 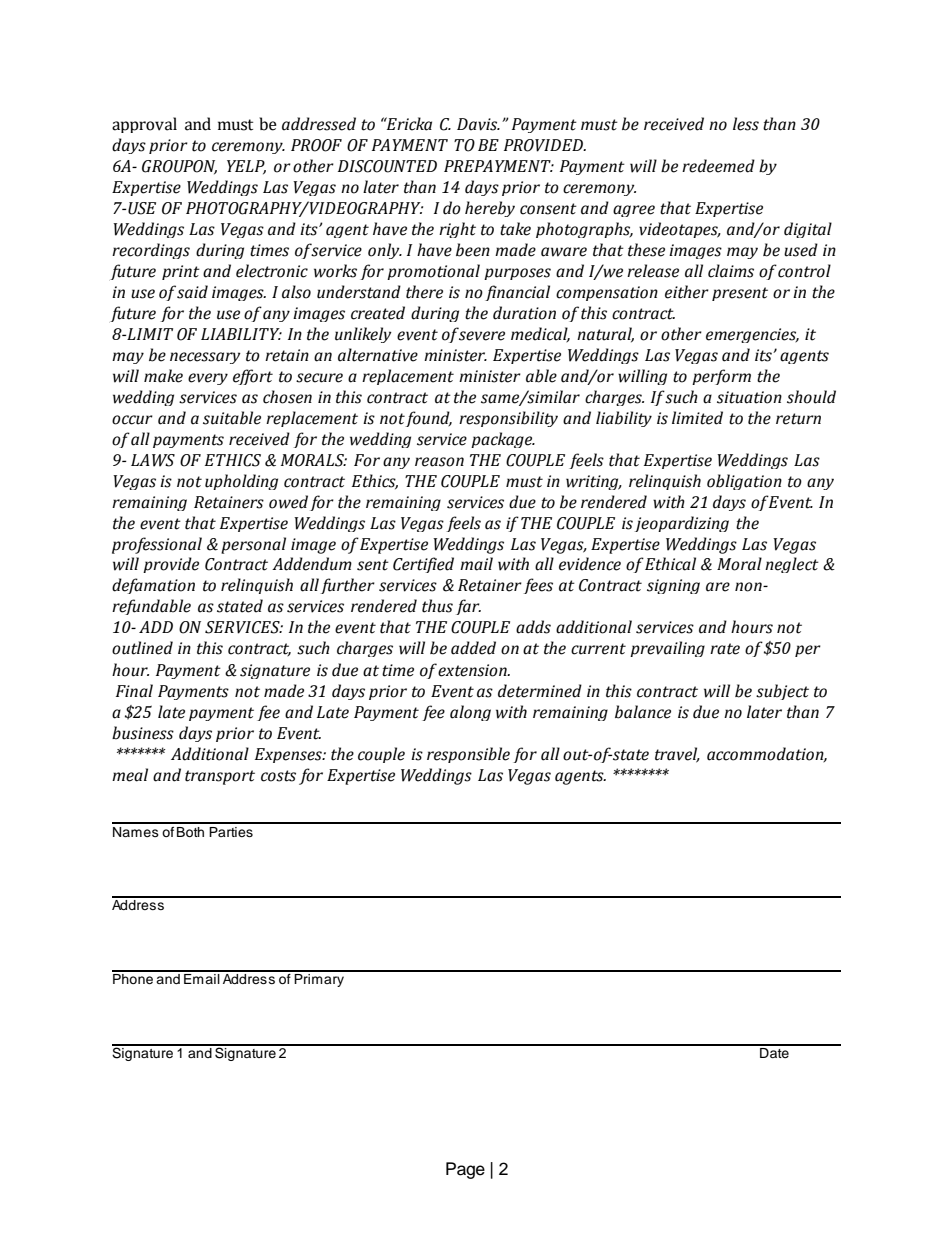 I want to click on outlined, so click(x=142, y=648).
